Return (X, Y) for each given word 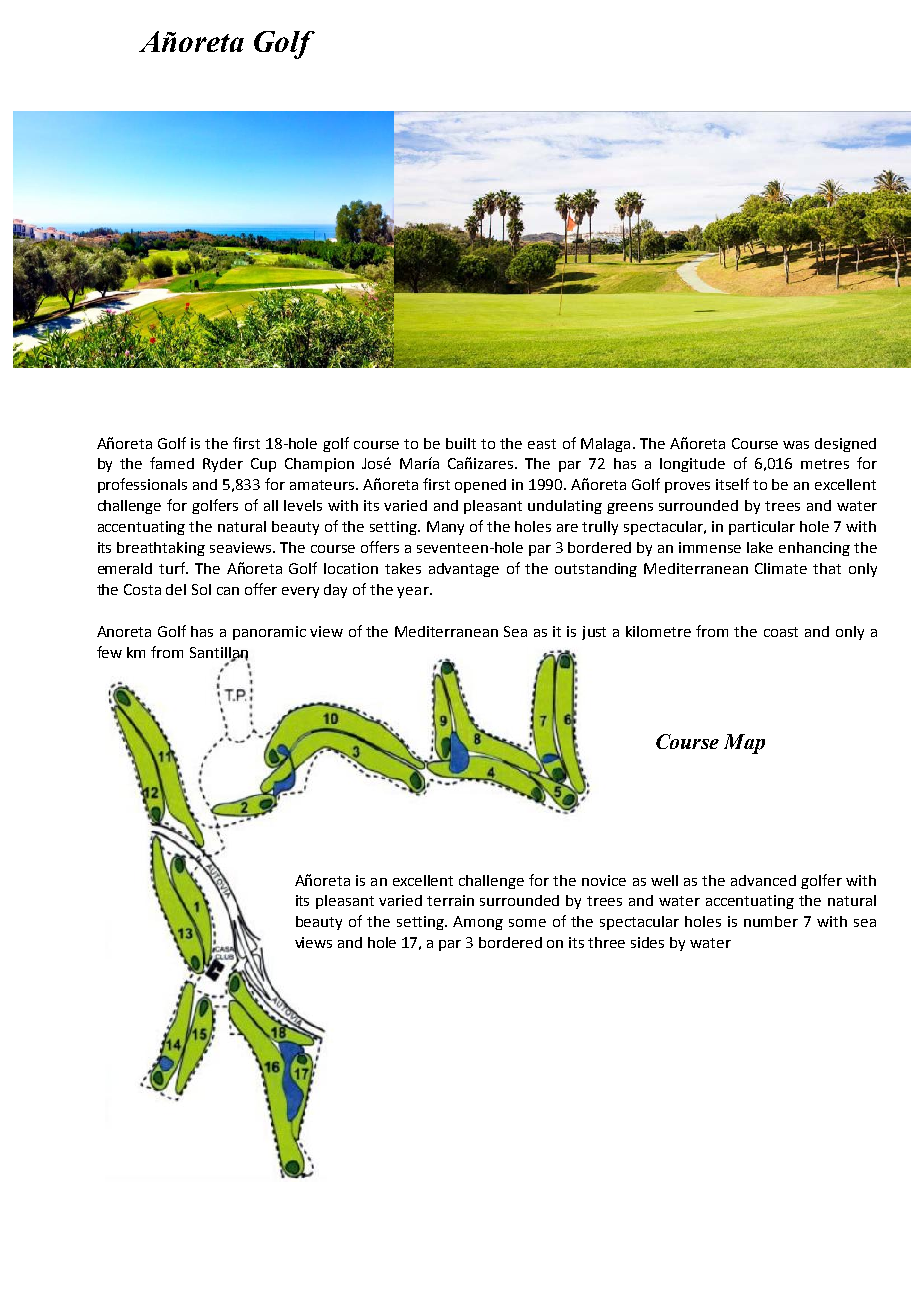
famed (172, 463)
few (109, 652)
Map (744, 744)
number (771, 921)
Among (478, 923)
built (461, 443)
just (594, 633)
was (796, 445)
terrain (450, 900)
